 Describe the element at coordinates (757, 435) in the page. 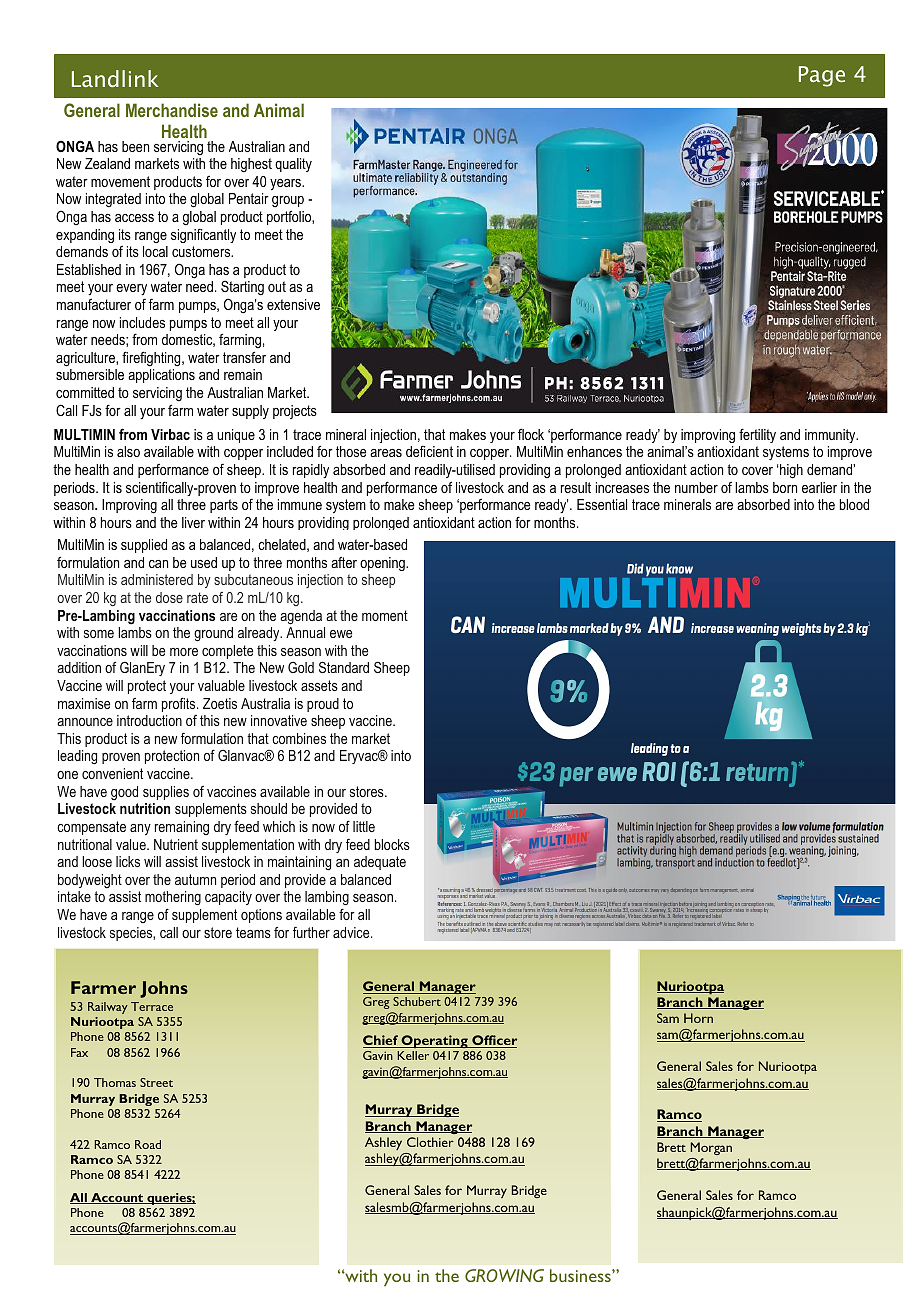

I see `fertility` at that location.
